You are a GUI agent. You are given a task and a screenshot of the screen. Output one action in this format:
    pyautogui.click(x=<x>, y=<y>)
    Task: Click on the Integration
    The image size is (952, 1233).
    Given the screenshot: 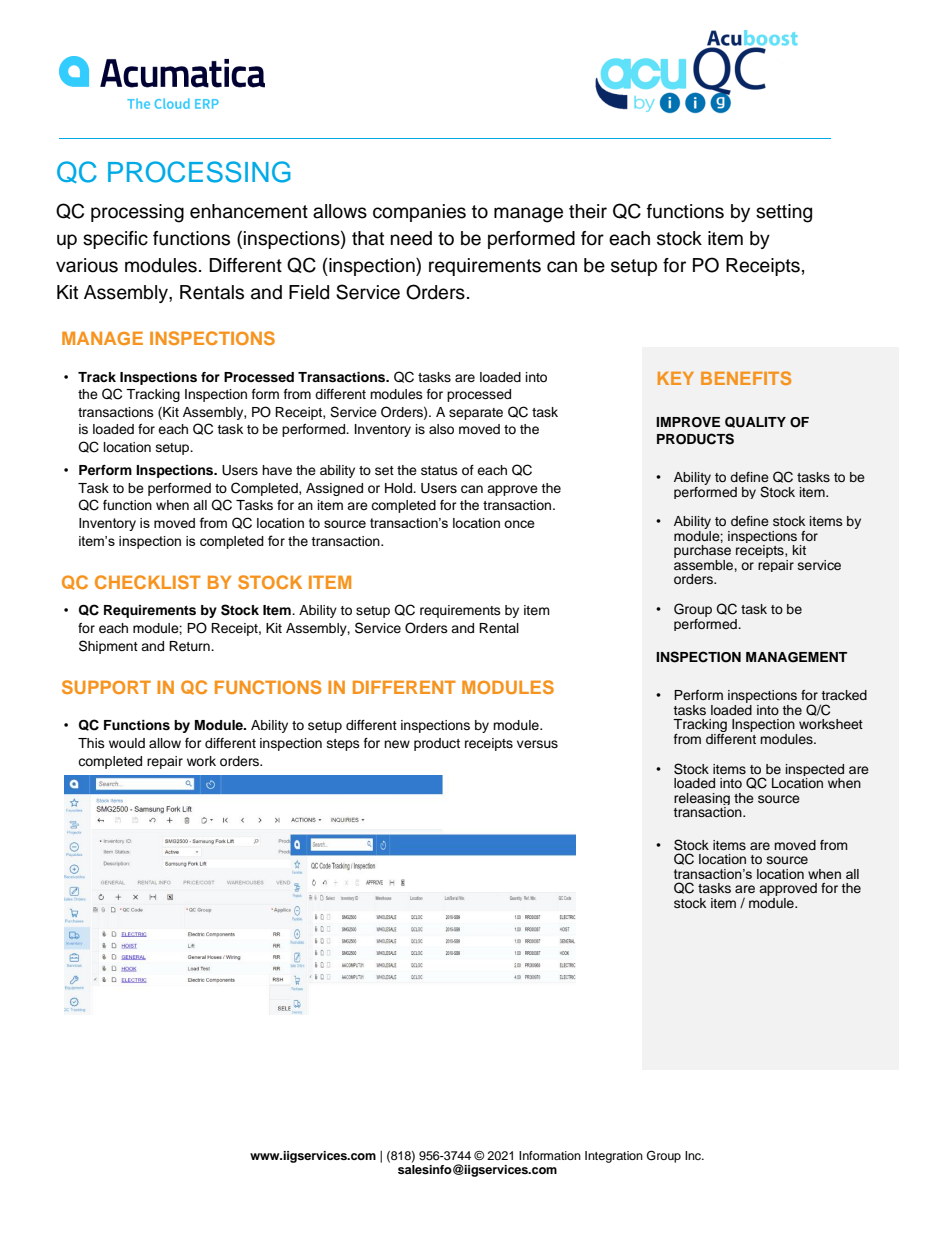 What is the action you would take?
    pyautogui.click(x=614, y=1157)
